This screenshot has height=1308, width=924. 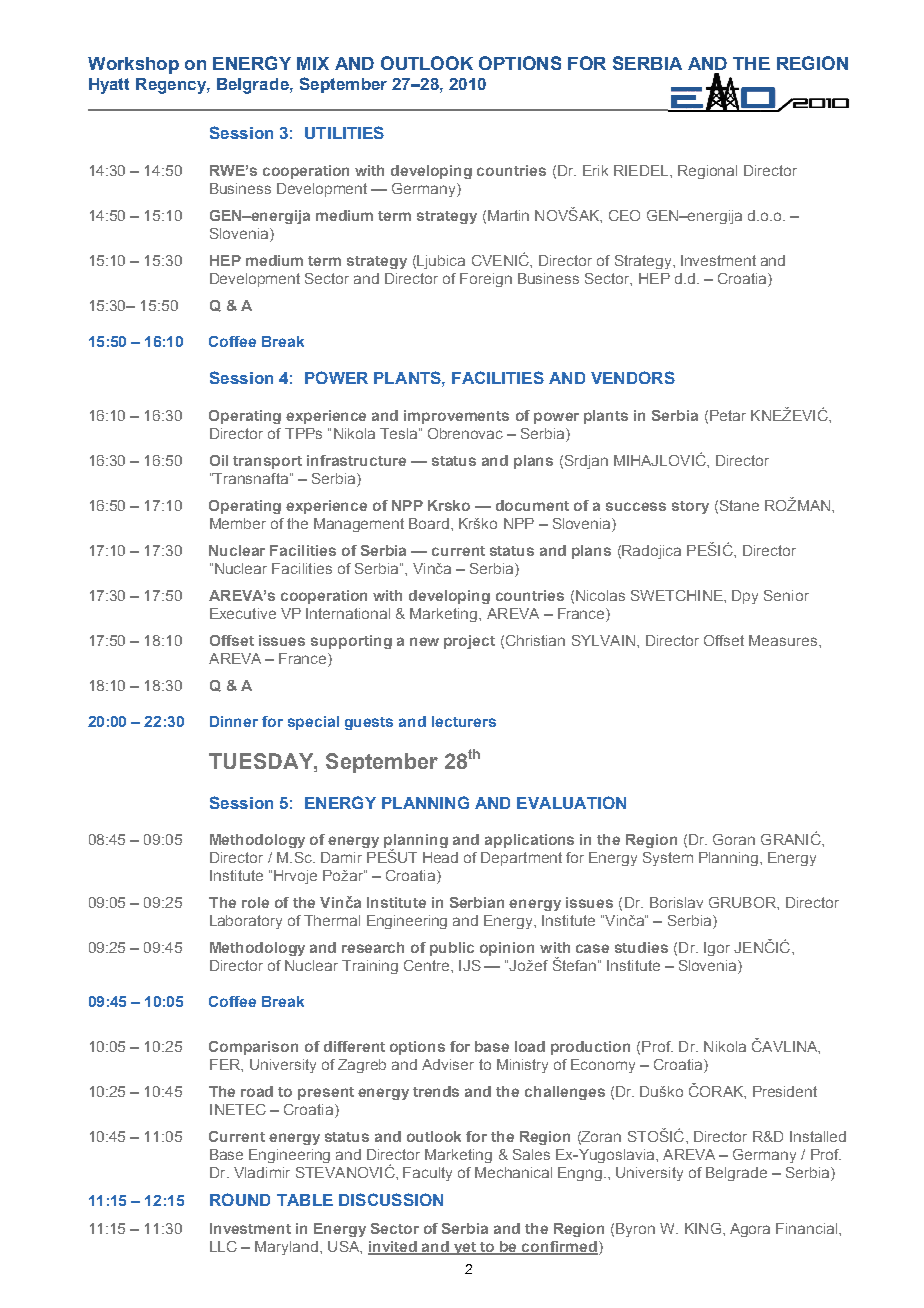 I want to click on VENDORS, so click(x=633, y=377).
